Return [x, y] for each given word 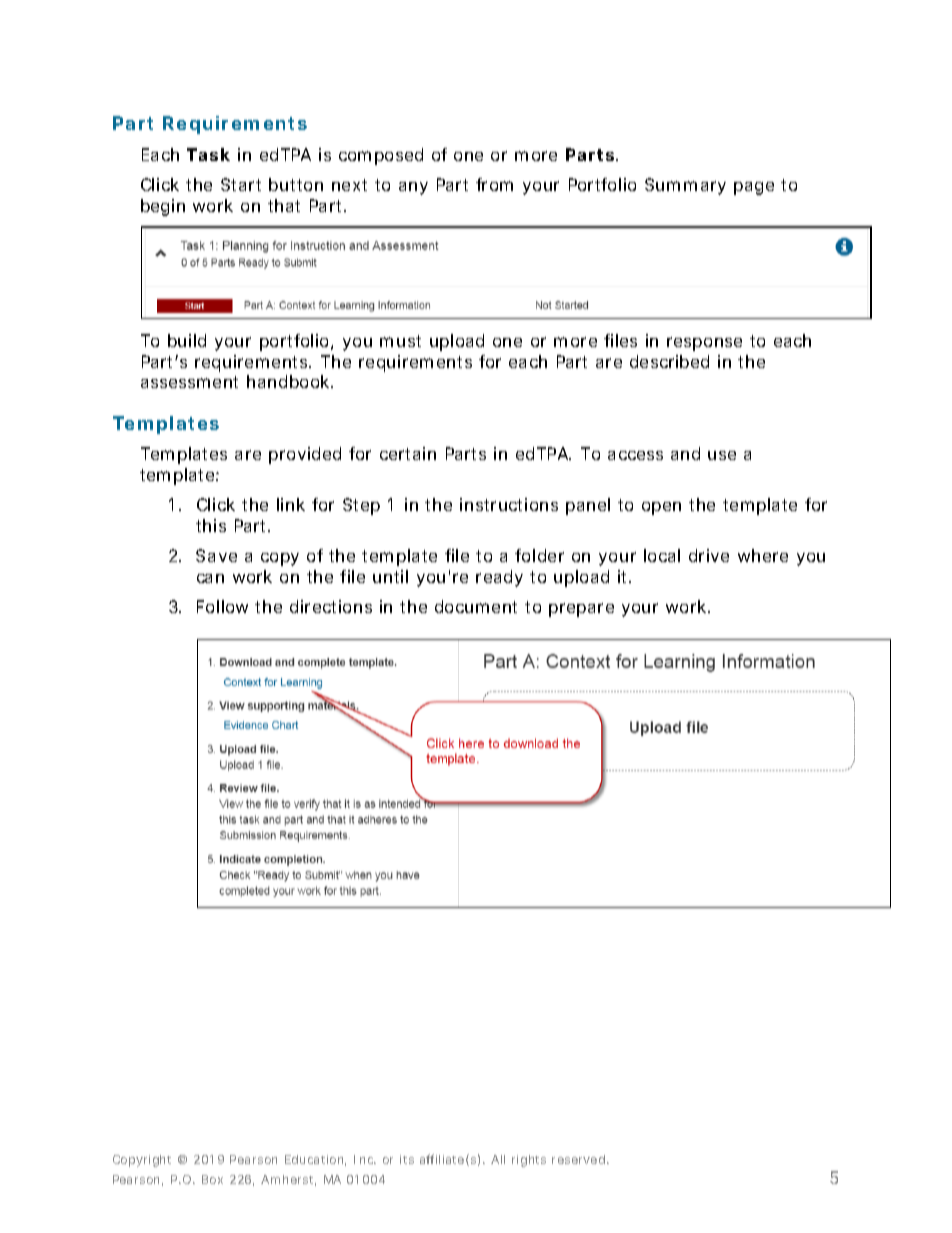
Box [212, 1179]
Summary [685, 186]
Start [241, 184]
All [498, 1159]
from [494, 184]
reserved [578, 1159]
